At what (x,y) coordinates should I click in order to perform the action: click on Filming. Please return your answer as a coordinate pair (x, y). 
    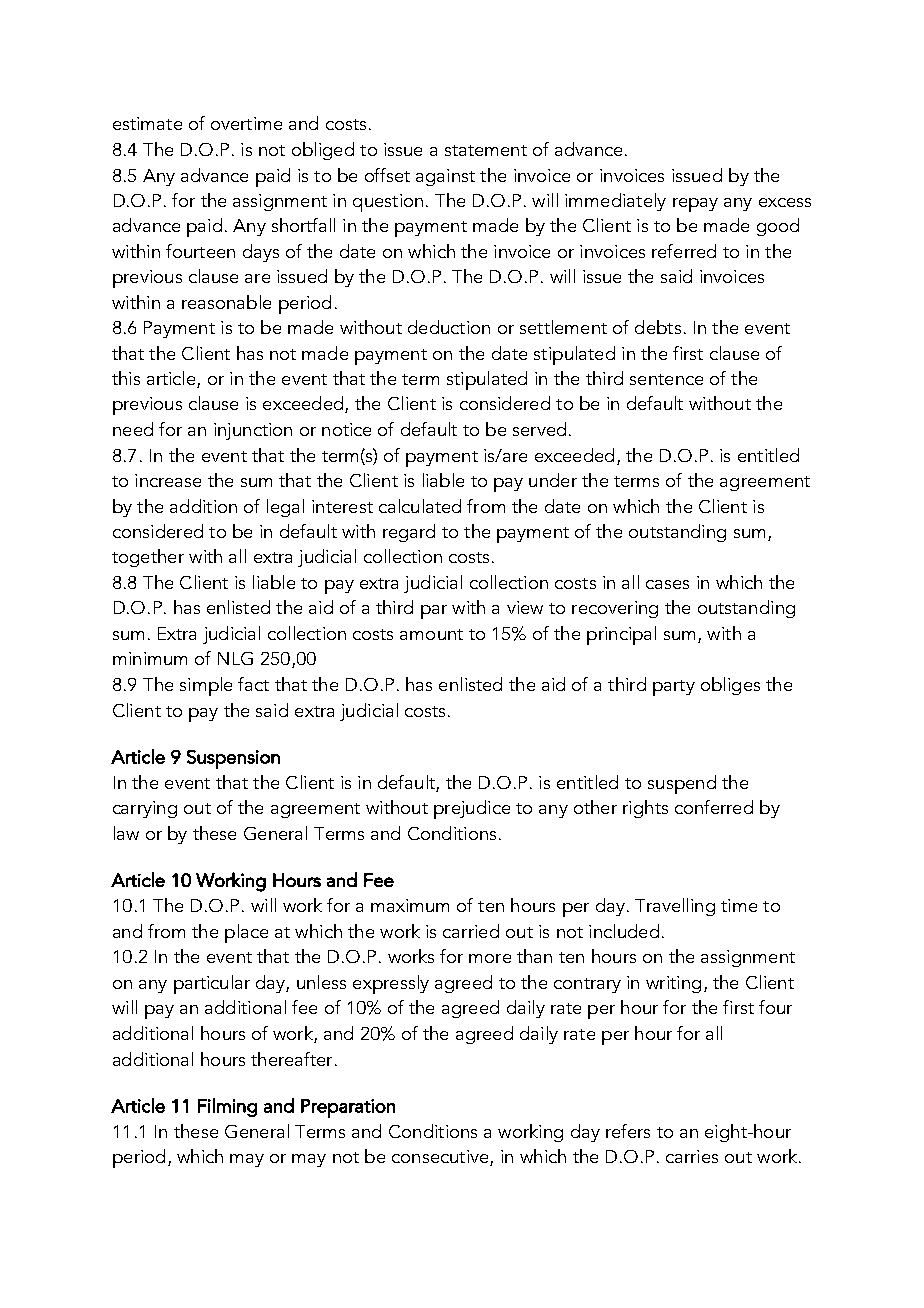
    Looking at the image, I should click on (227, 1107).
